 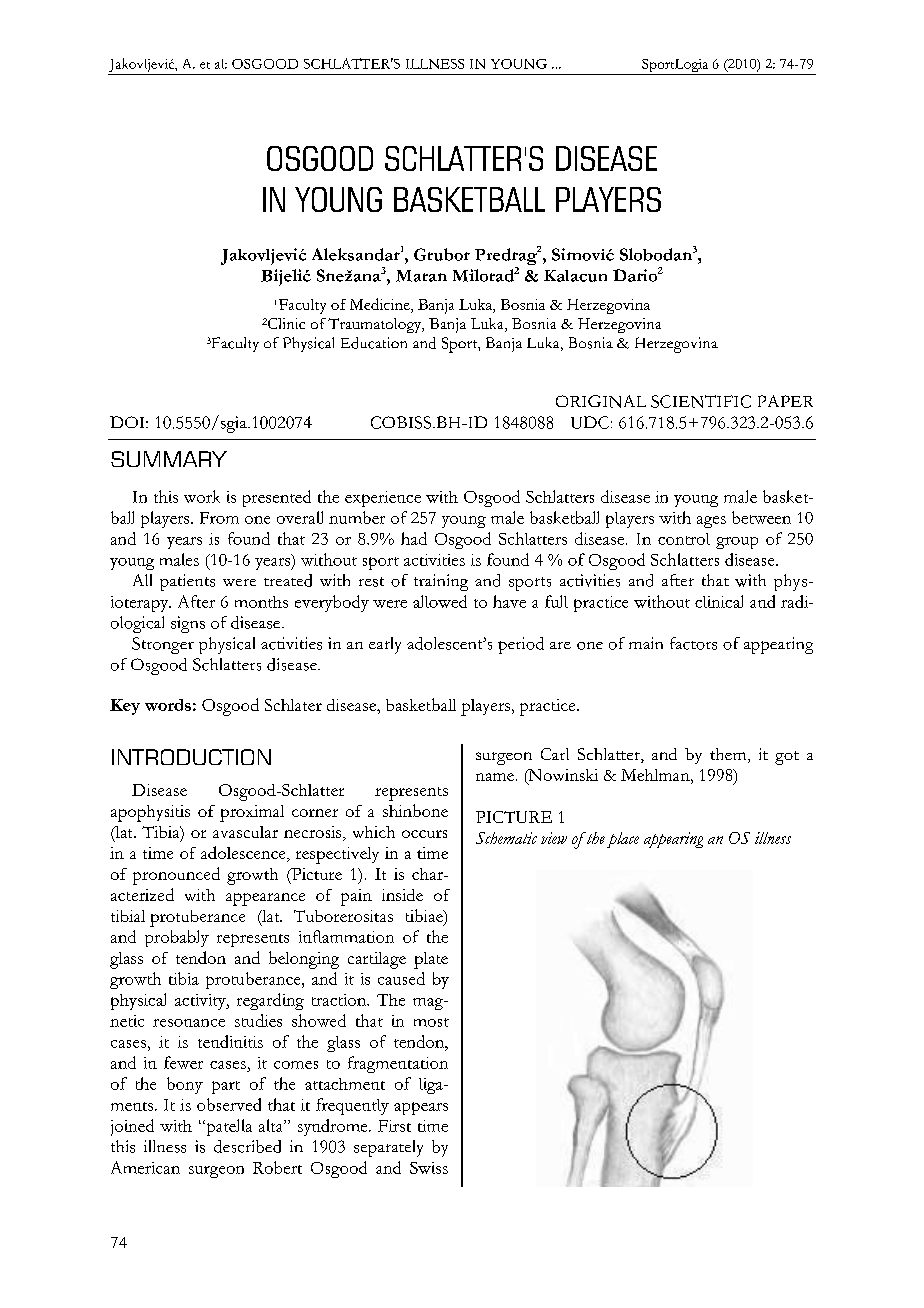 I want to click on Maran, so click(x=421, y=276).
